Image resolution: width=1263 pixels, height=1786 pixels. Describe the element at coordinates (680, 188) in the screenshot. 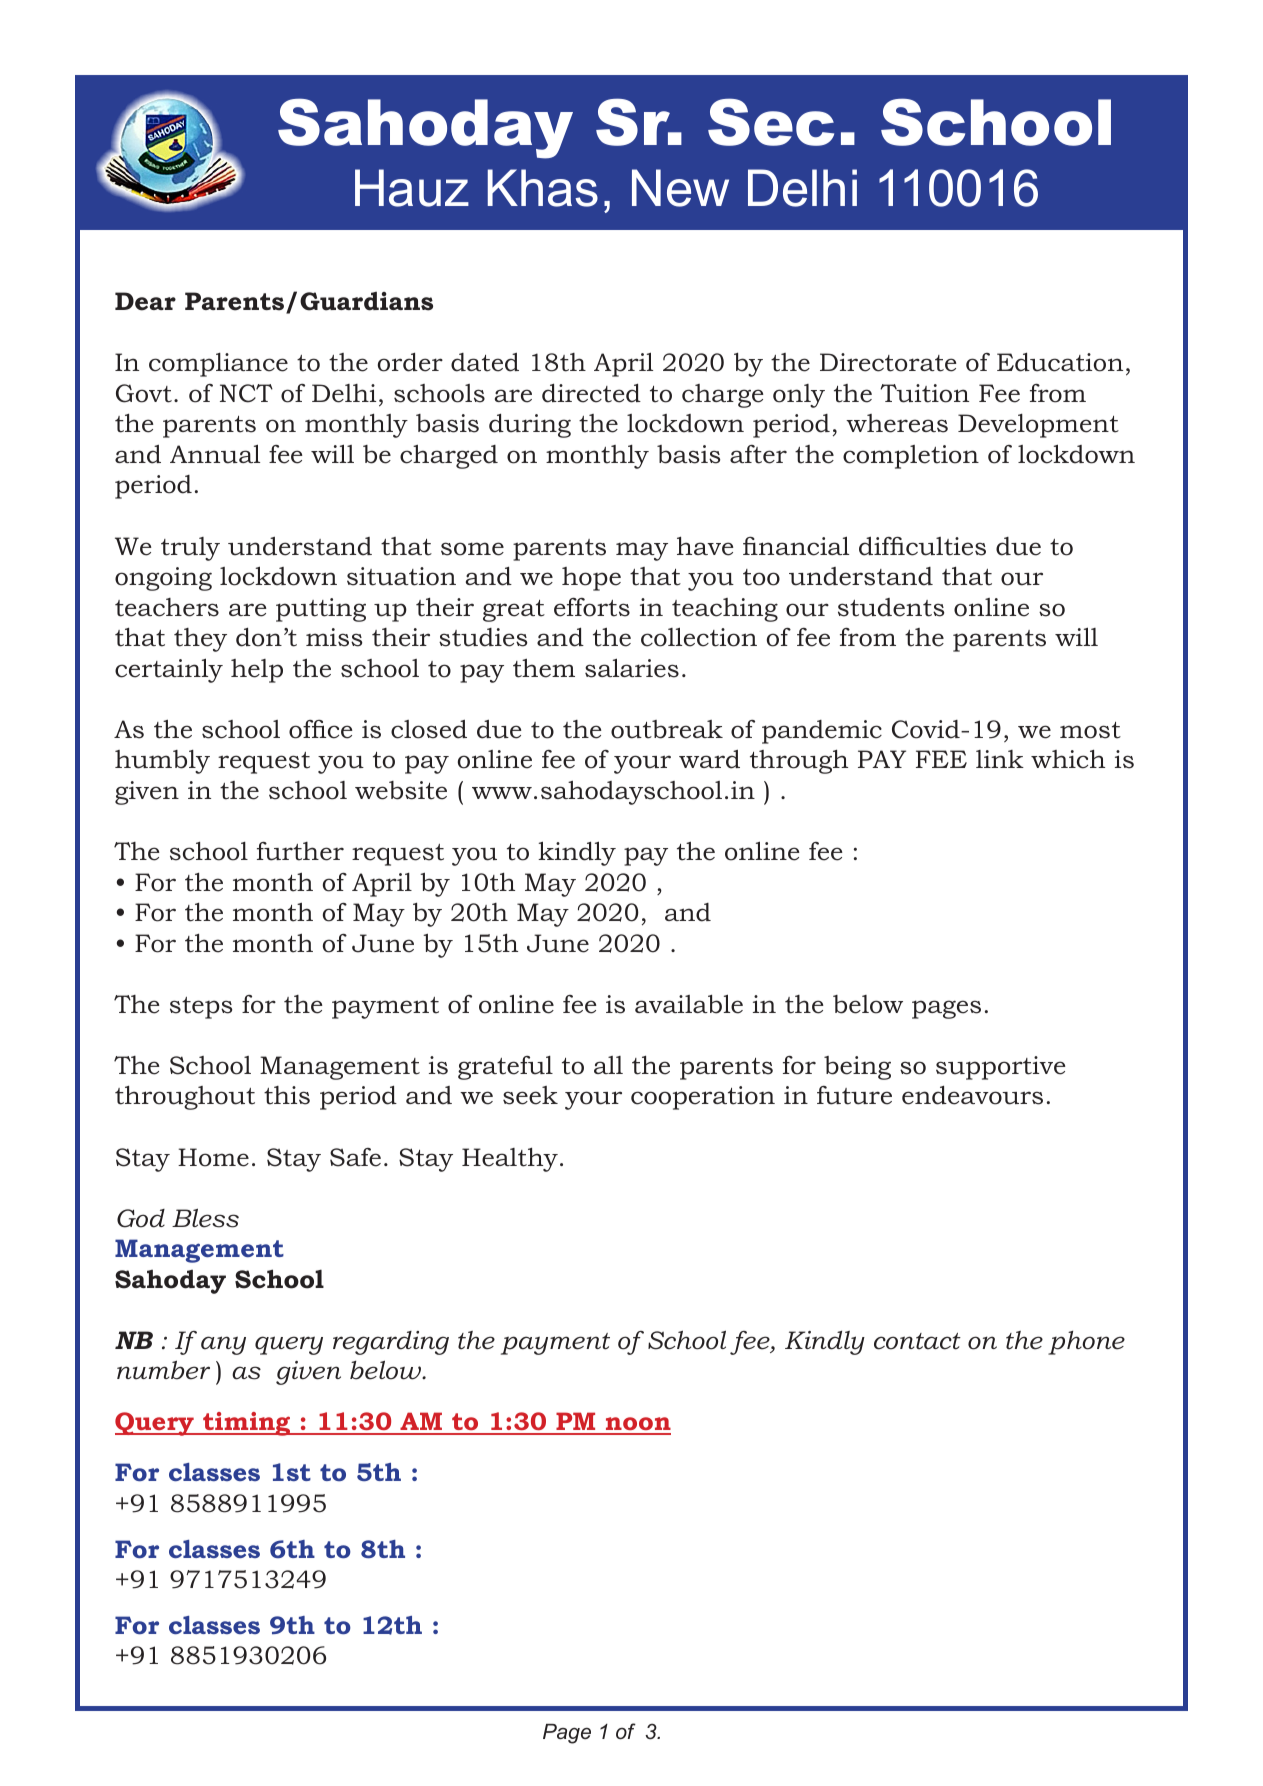

I see `New` at that location.
